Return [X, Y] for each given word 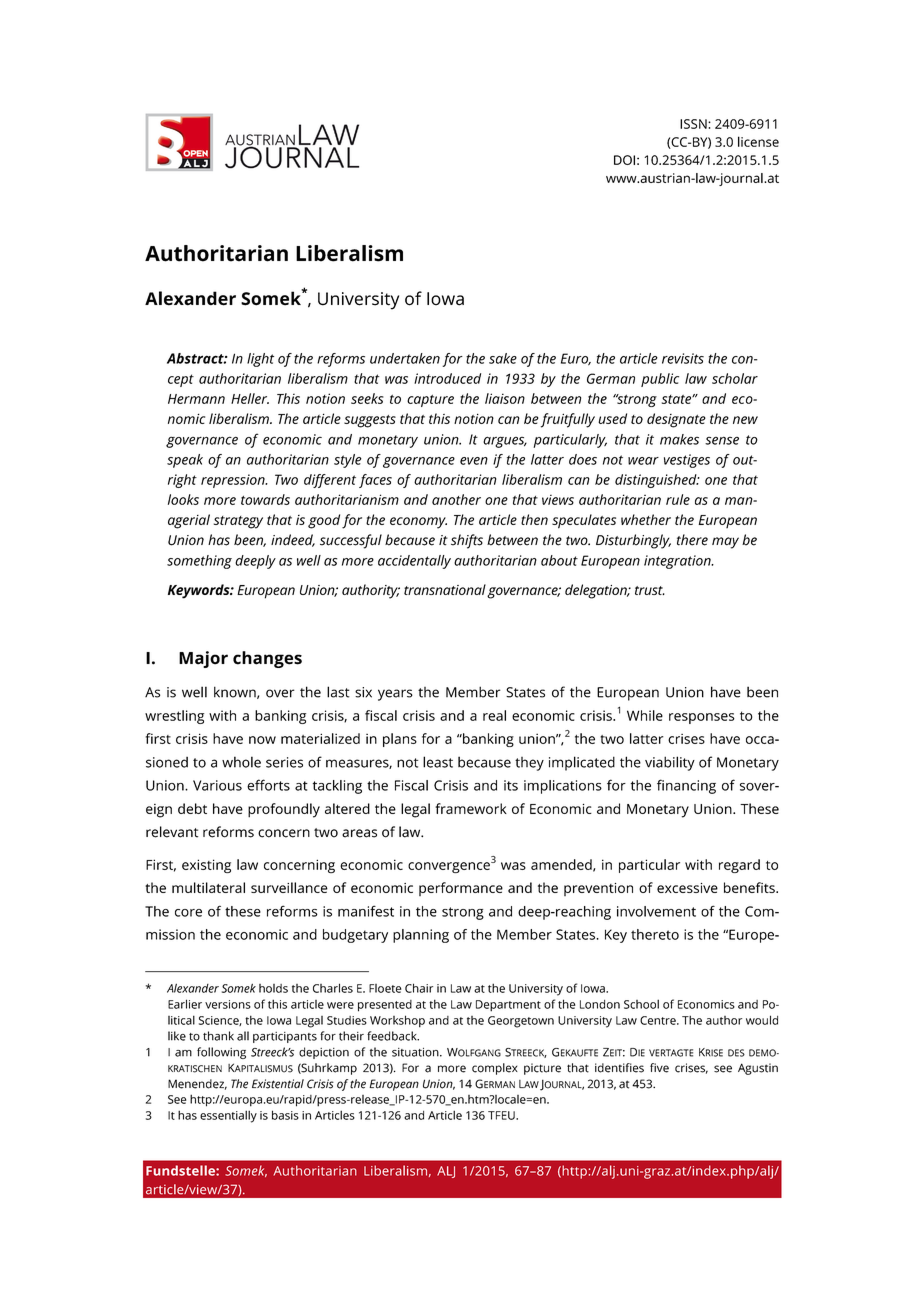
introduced [447, 378]
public [660, 380]
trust [650, 590]
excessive [687, 888]
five [659, 1068]
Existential [278, 1084]
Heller [250, 398]
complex [495, 1069]
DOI [624, 160]
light [260, 360]
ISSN [694, 124]
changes [267, 659]
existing [206, 866]
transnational [445, 589]
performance [461, 889]
